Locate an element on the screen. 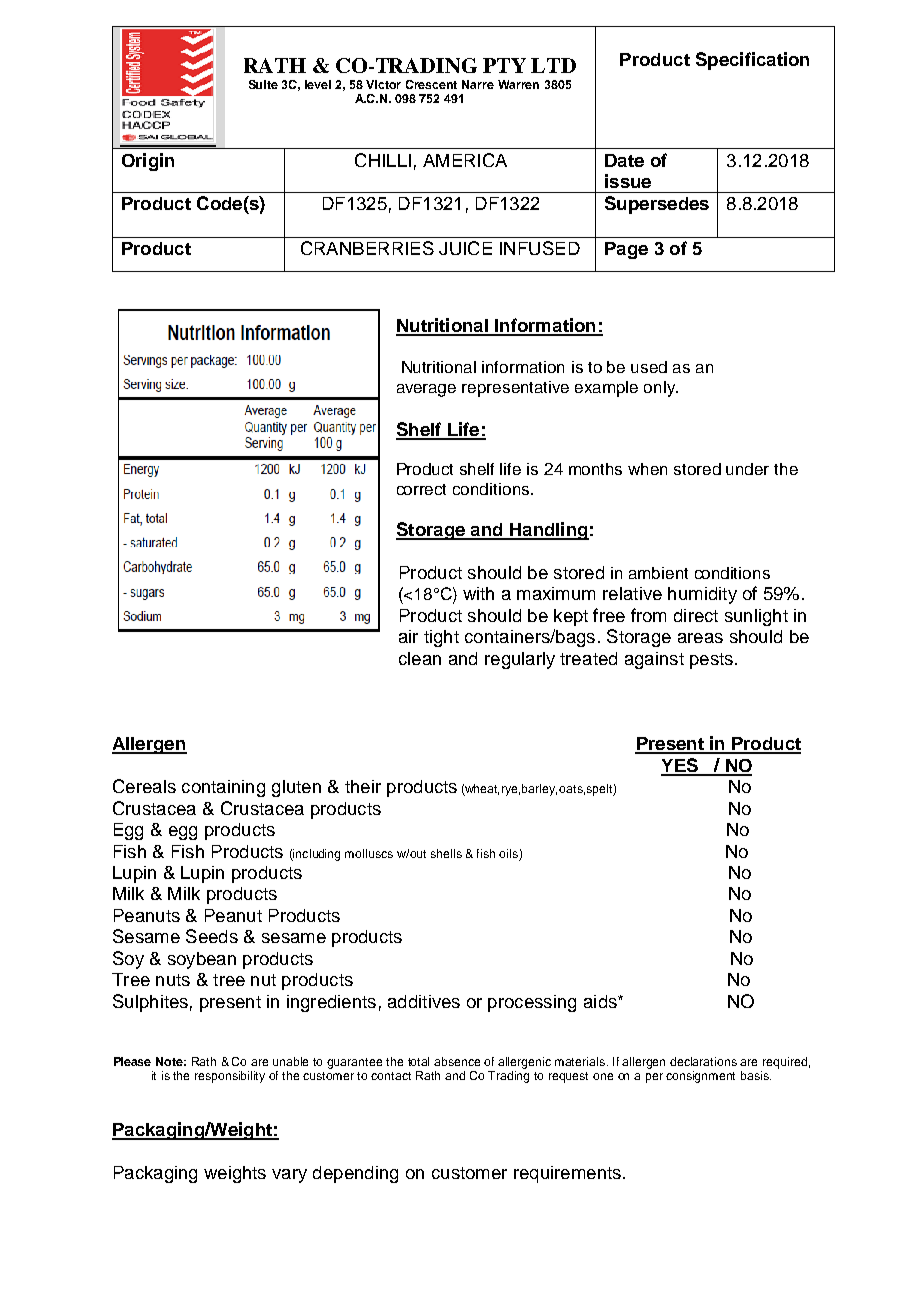  tight is located at coordinates (441, 638).
